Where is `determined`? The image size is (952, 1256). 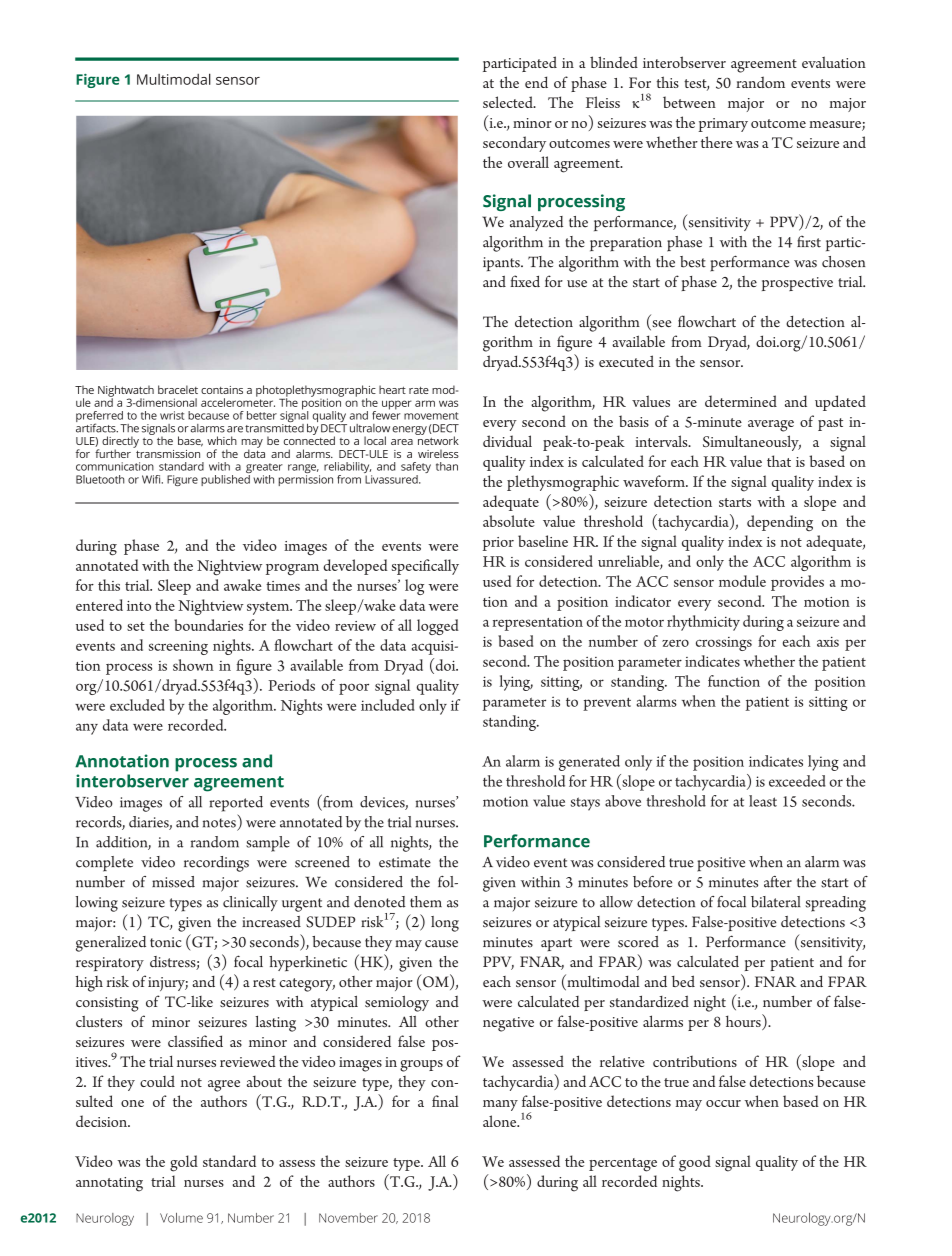 determined is located at coordinates (741, 401).
